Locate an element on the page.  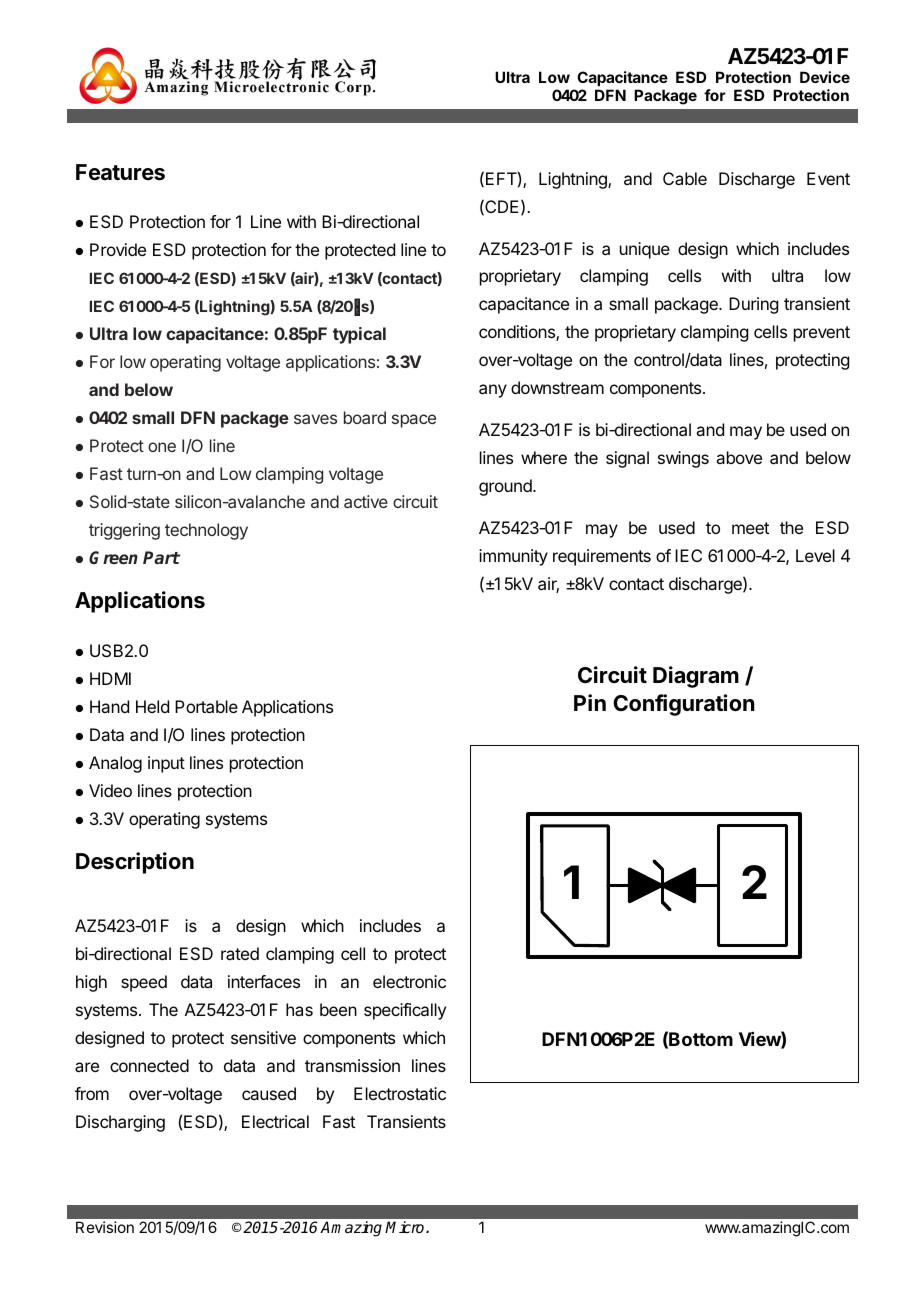
ground is located at coordinates (506, 487).
